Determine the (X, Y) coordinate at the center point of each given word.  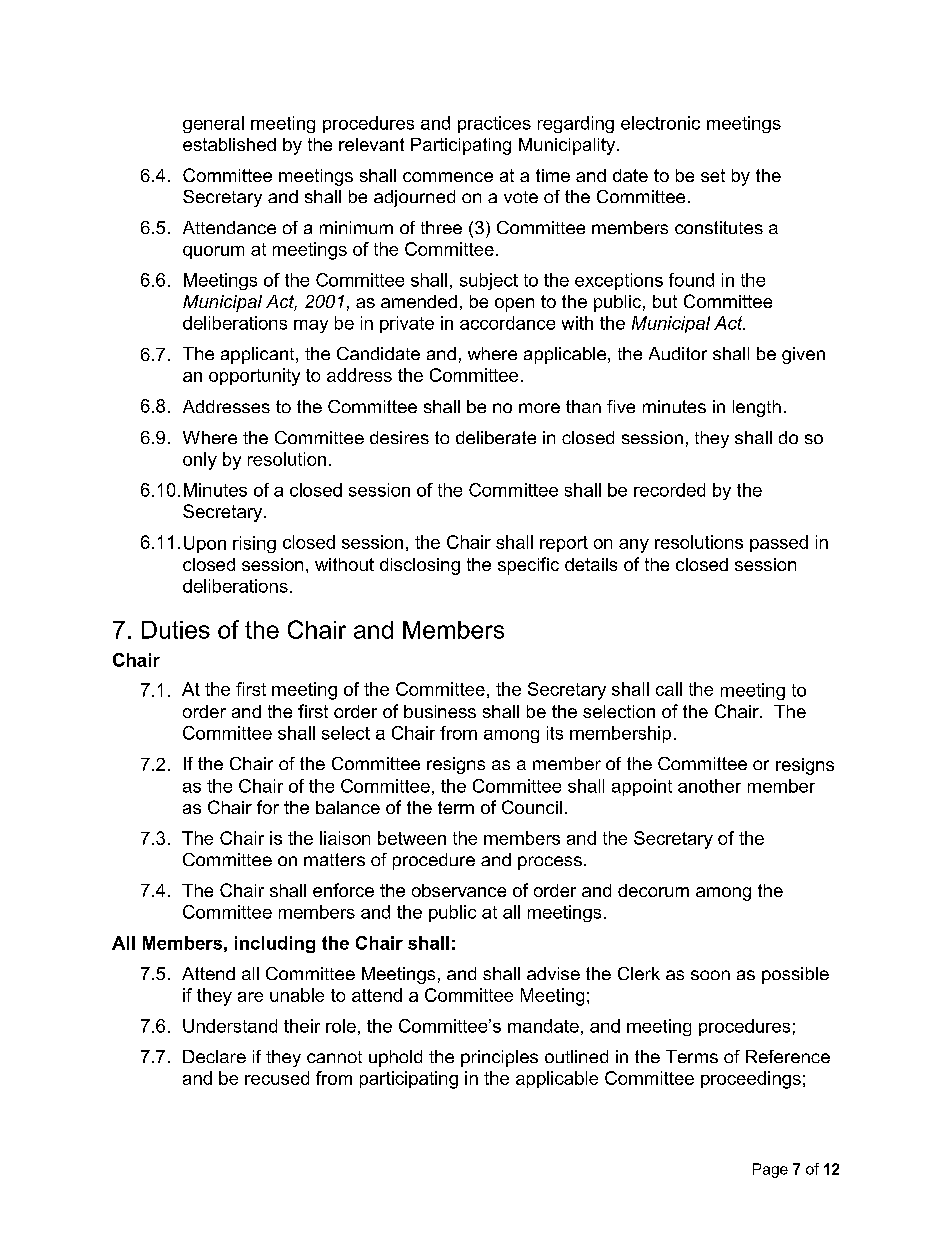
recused (277, 1078)
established (229, 144)
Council (532, 807)
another (709, 786)
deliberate (496, 437)
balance (348, 807)
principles (499, 1058)
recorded (669, 490)
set (713, 175)
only (200, 461)
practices (494, 124)
